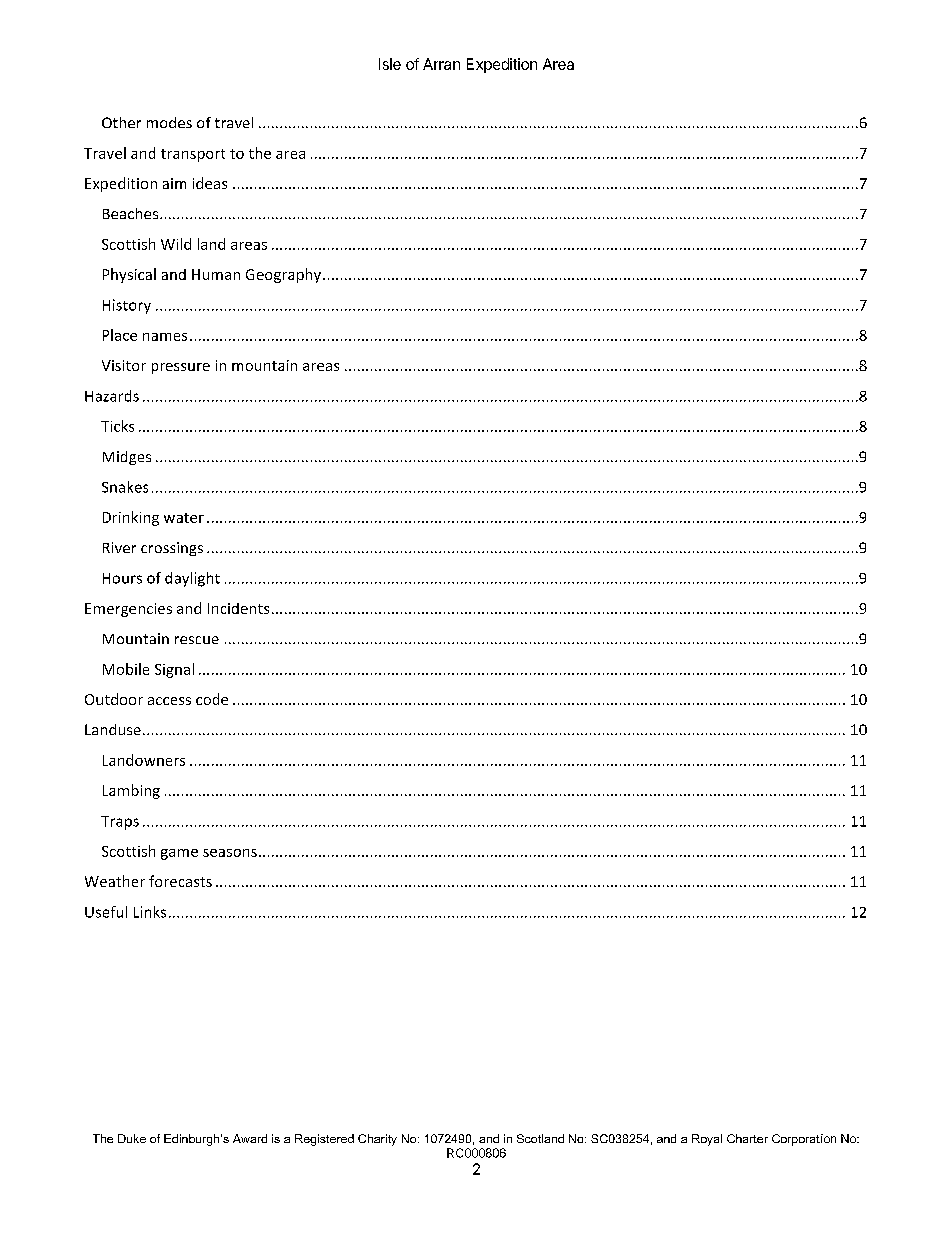 The height and width of the screenshot is (1233, 952). What do you see at coordinates (216, 274) in the screenshot?
I see `Human` at bounding box center [216, 274].
